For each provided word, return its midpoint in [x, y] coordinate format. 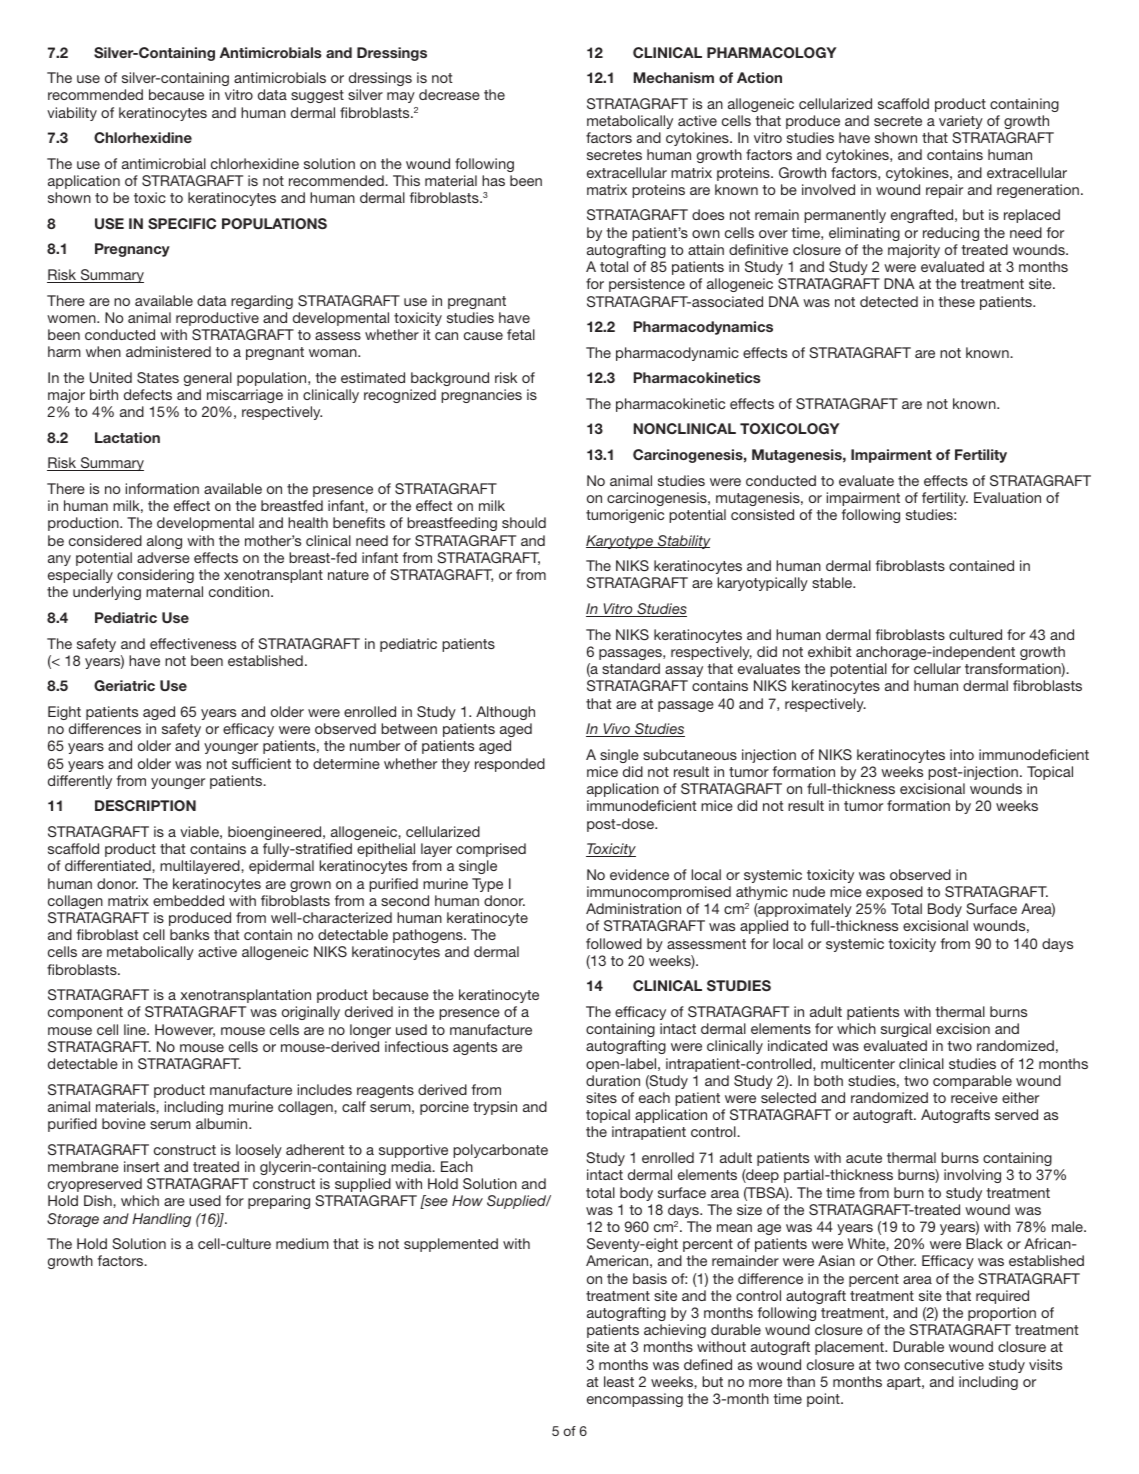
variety [961, 122]
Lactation [127, 437]
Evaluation [1007, 497]
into [962, 754]
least [619, 1381]
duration [613, 1080]
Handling [161, 1220]
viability [72, 114]
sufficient [261, 763]
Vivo [616, 730]
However [185, 1030]
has [493, 180]
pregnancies [481, 396]
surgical [906, 1030]
